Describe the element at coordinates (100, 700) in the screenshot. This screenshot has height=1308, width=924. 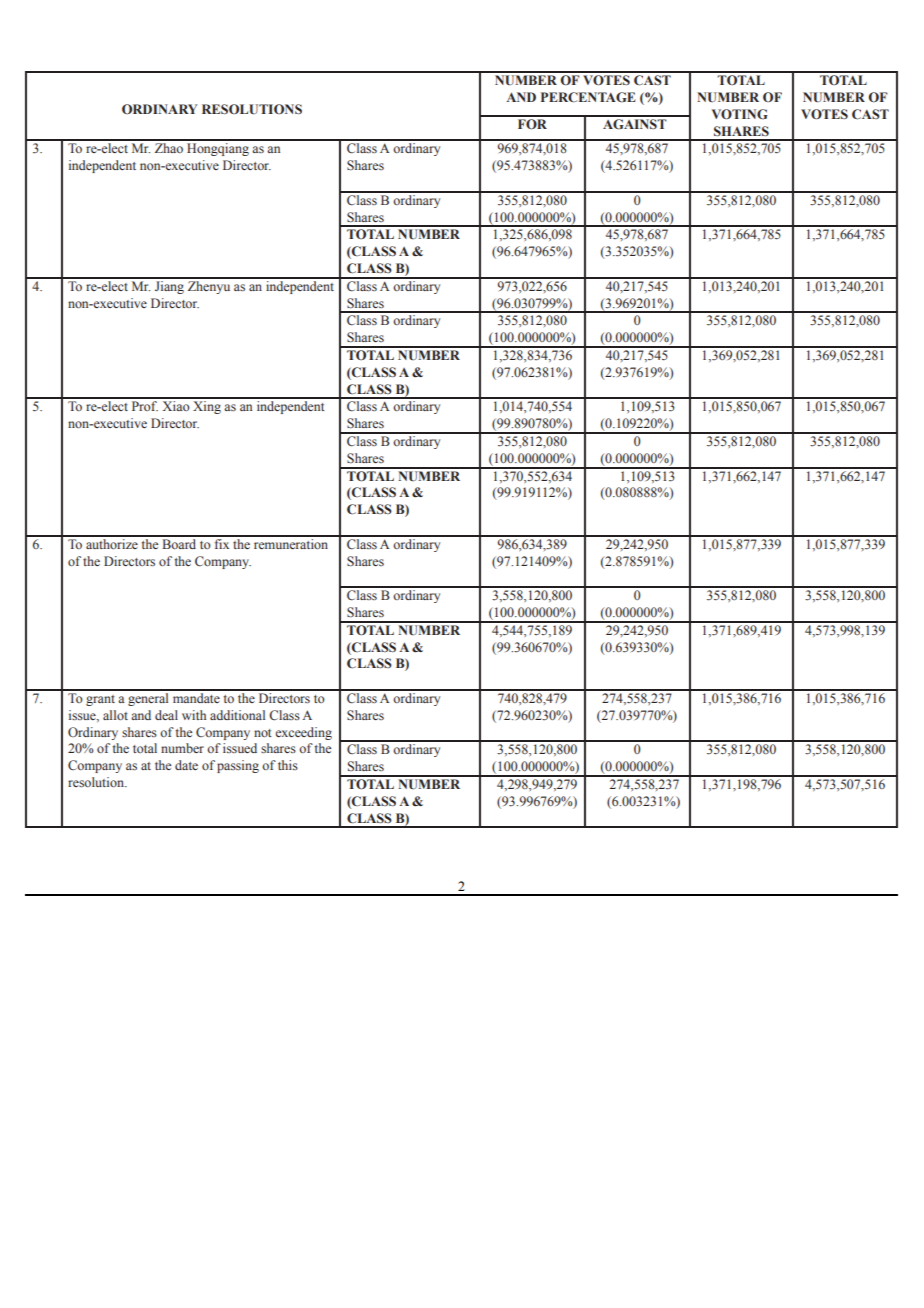
I see `grant` at that location.
